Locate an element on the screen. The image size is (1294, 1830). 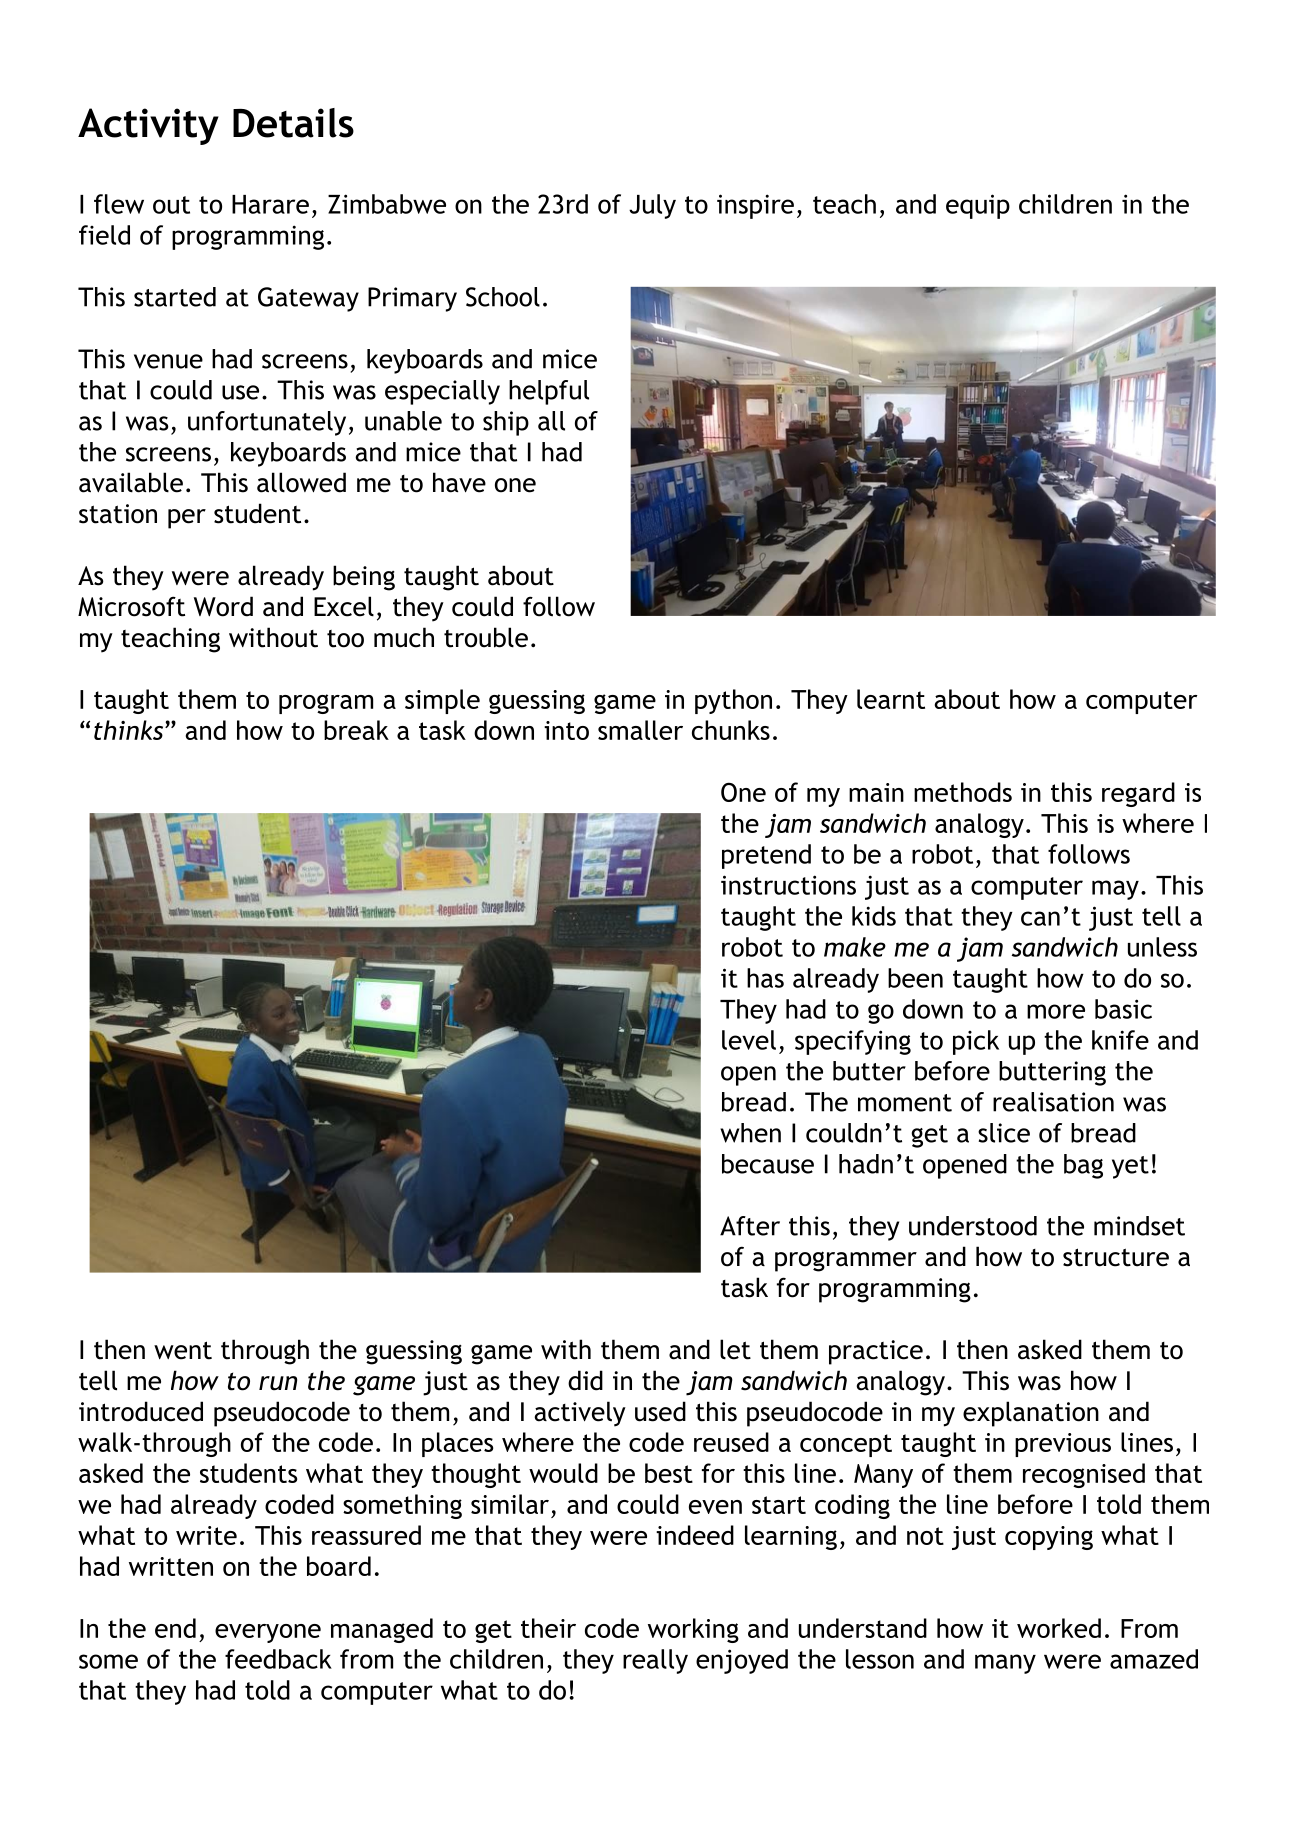
After is located at coordinates (750, 1226).
